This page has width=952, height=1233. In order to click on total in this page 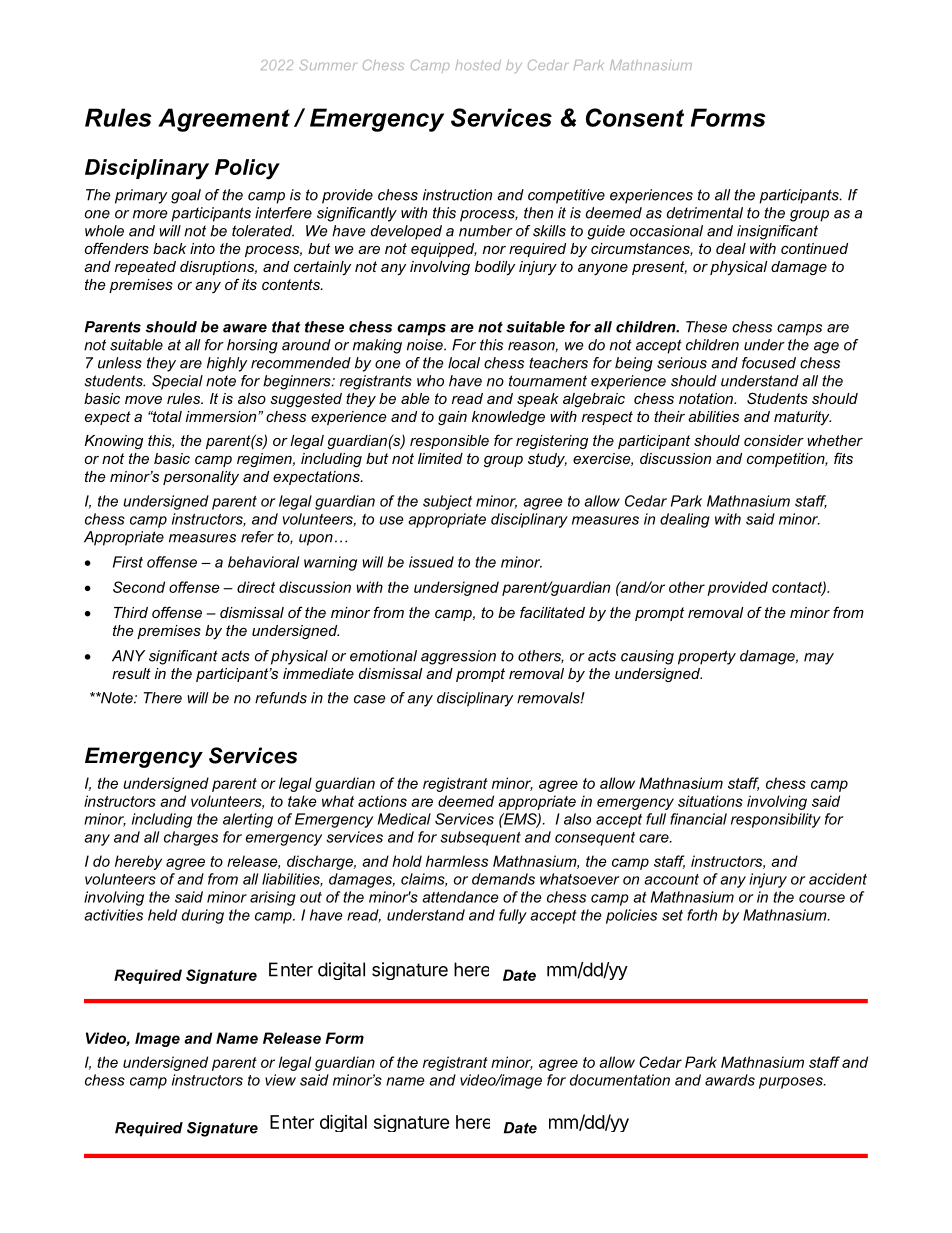, I will do `click(166, 416)`.
